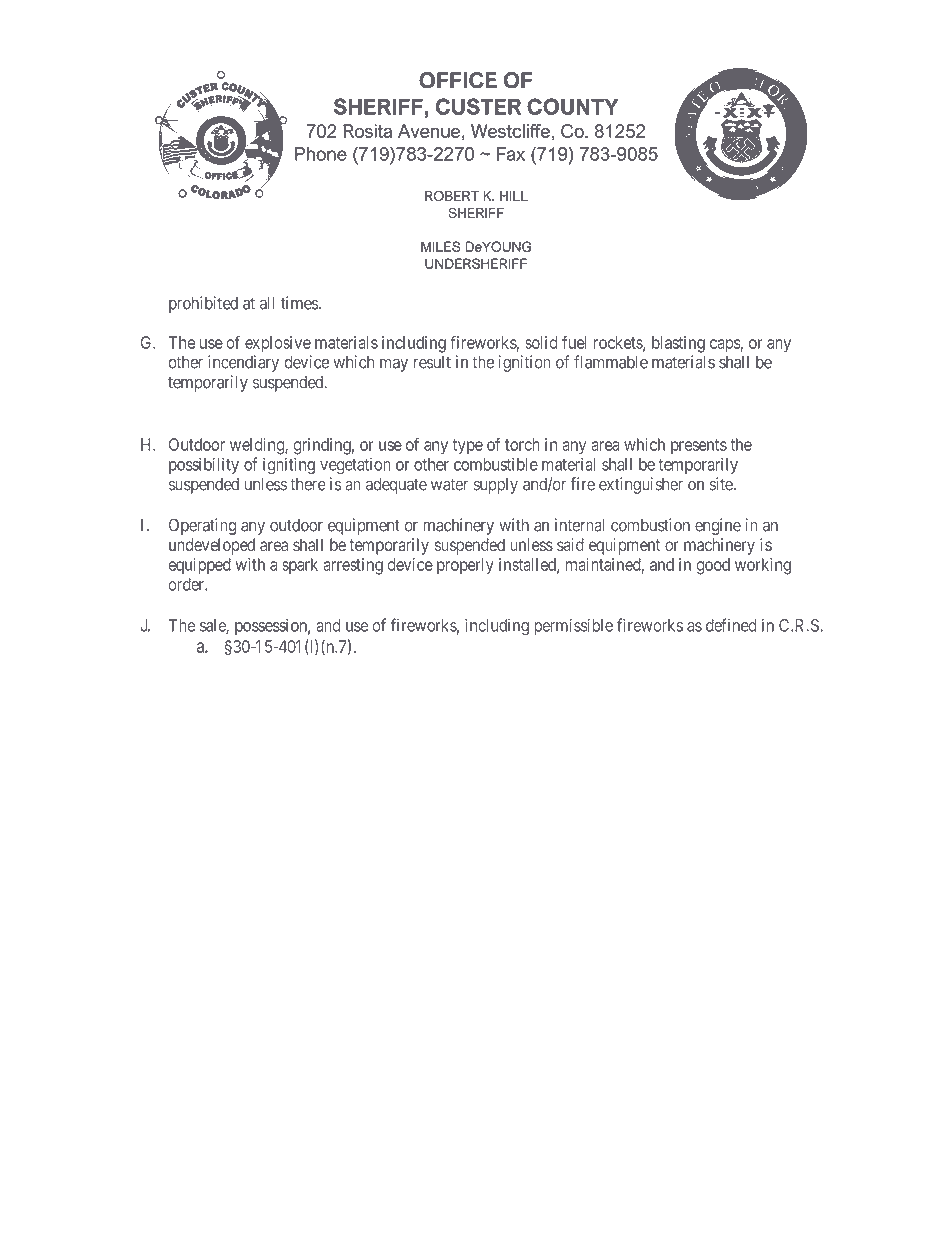 Image resolution: width=952 pixels, height=1233 pixels. What do you see at coordinates (573, 106) in the page?
I see `COUNTY` at bounding box center [573, 106].
